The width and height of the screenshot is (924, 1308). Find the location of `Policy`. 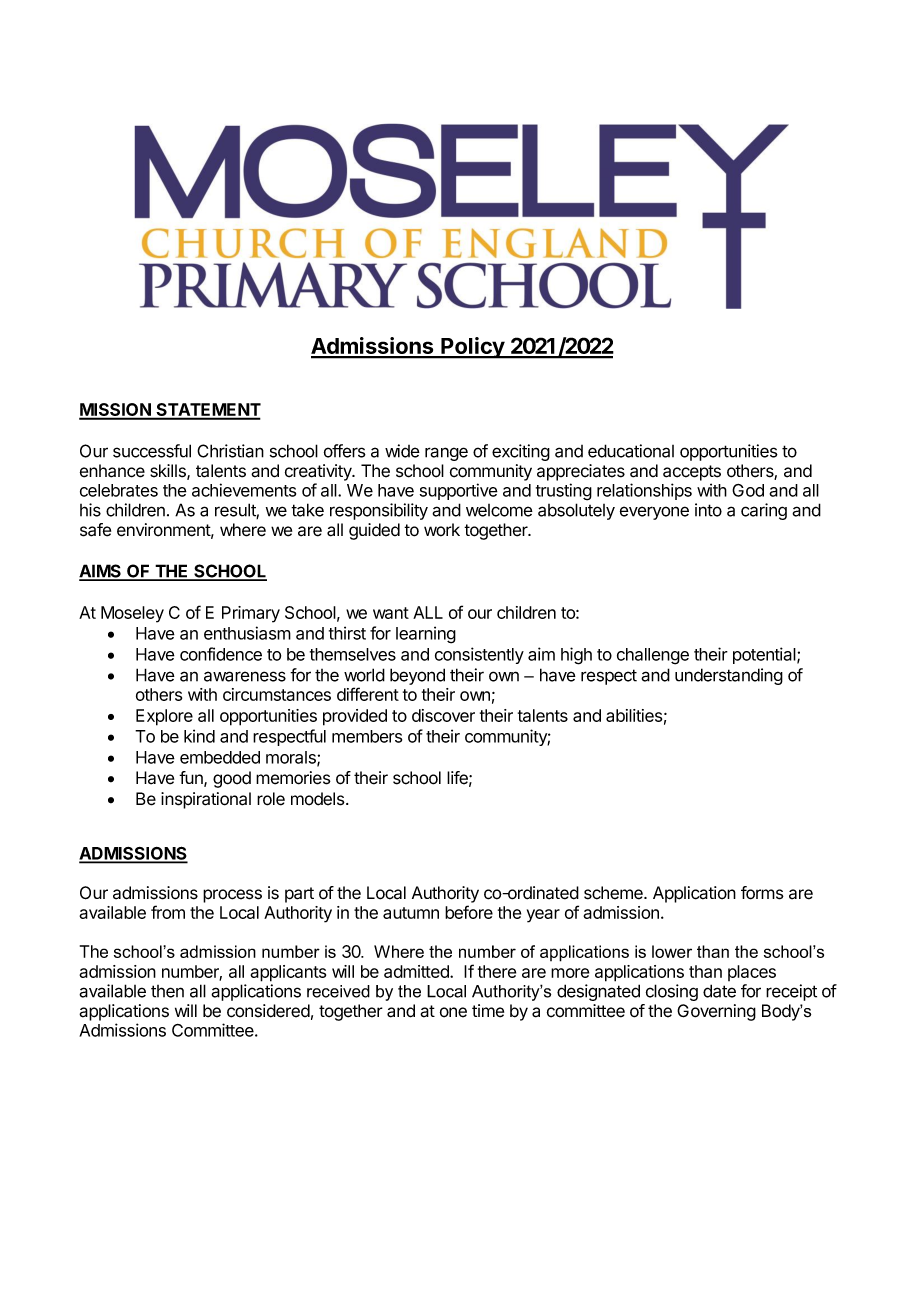

Policy is located at coordinates (472, 348).
